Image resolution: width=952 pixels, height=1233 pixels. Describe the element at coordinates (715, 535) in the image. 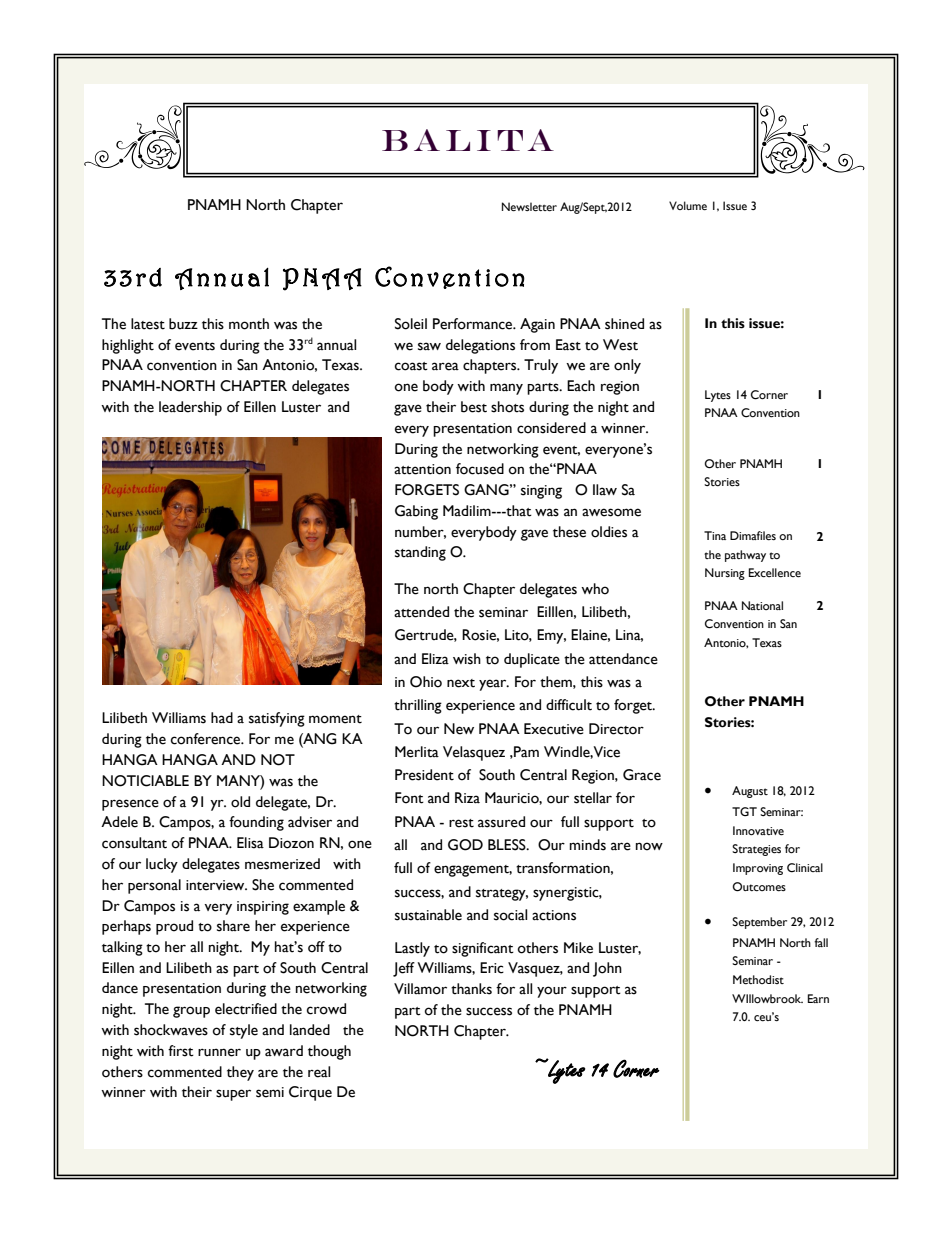

I see `Tina` at that location.
